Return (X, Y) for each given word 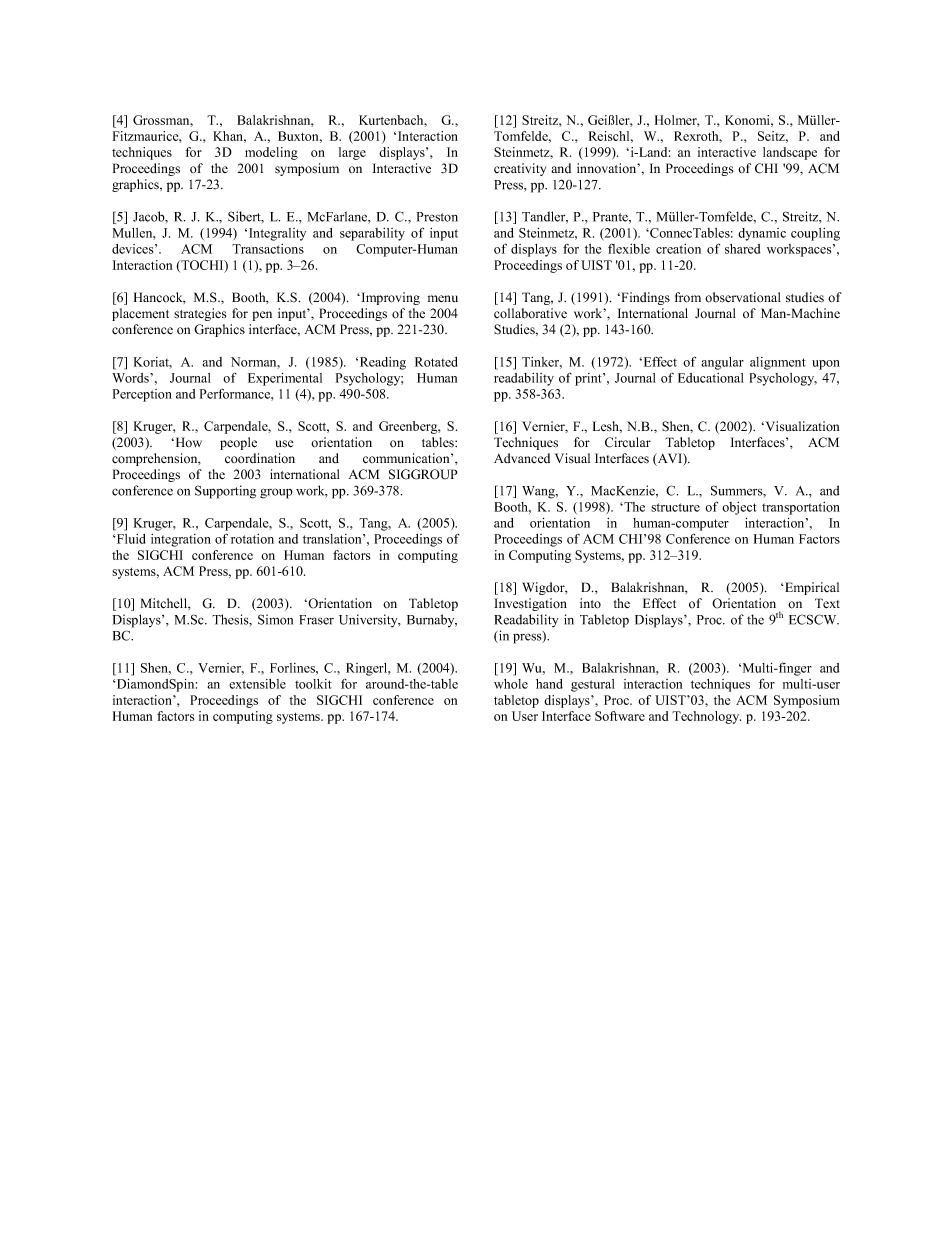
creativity (520, 169)
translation (333, 539)
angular (723, 363)
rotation (252, 539)
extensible (257, 684)
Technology (706, 717)
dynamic (762, 234)
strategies (200, 314)
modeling (271, 153)
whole (511, 684)
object (739, 508)
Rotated (436, 362)
